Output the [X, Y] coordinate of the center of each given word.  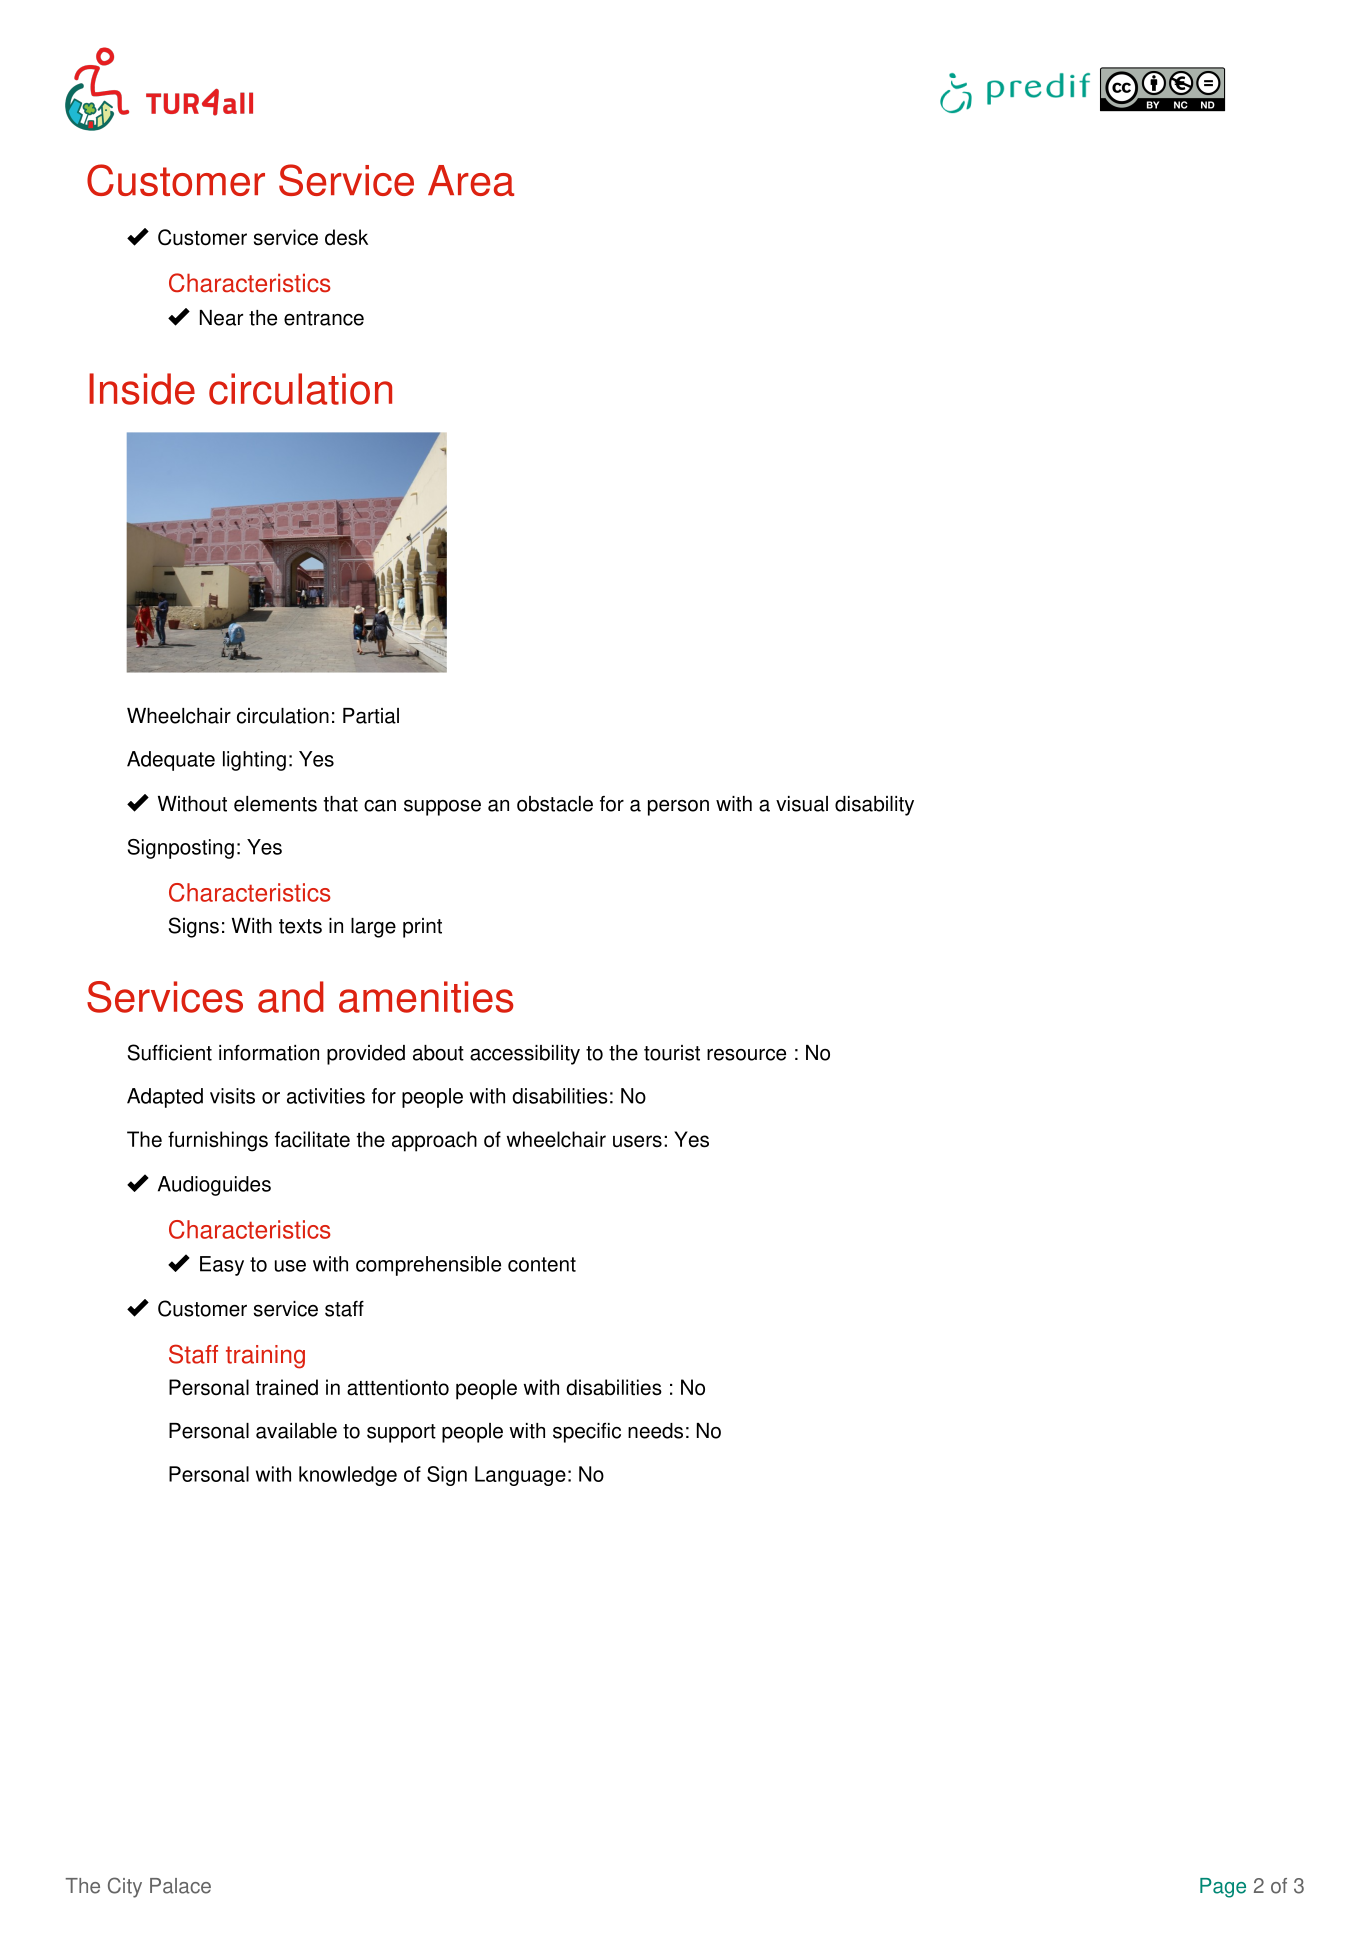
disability [874, 806]
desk [346, 237]
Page [1223, 1888]
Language [520, 1476]
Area [471, 180]
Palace [180, 1886]
